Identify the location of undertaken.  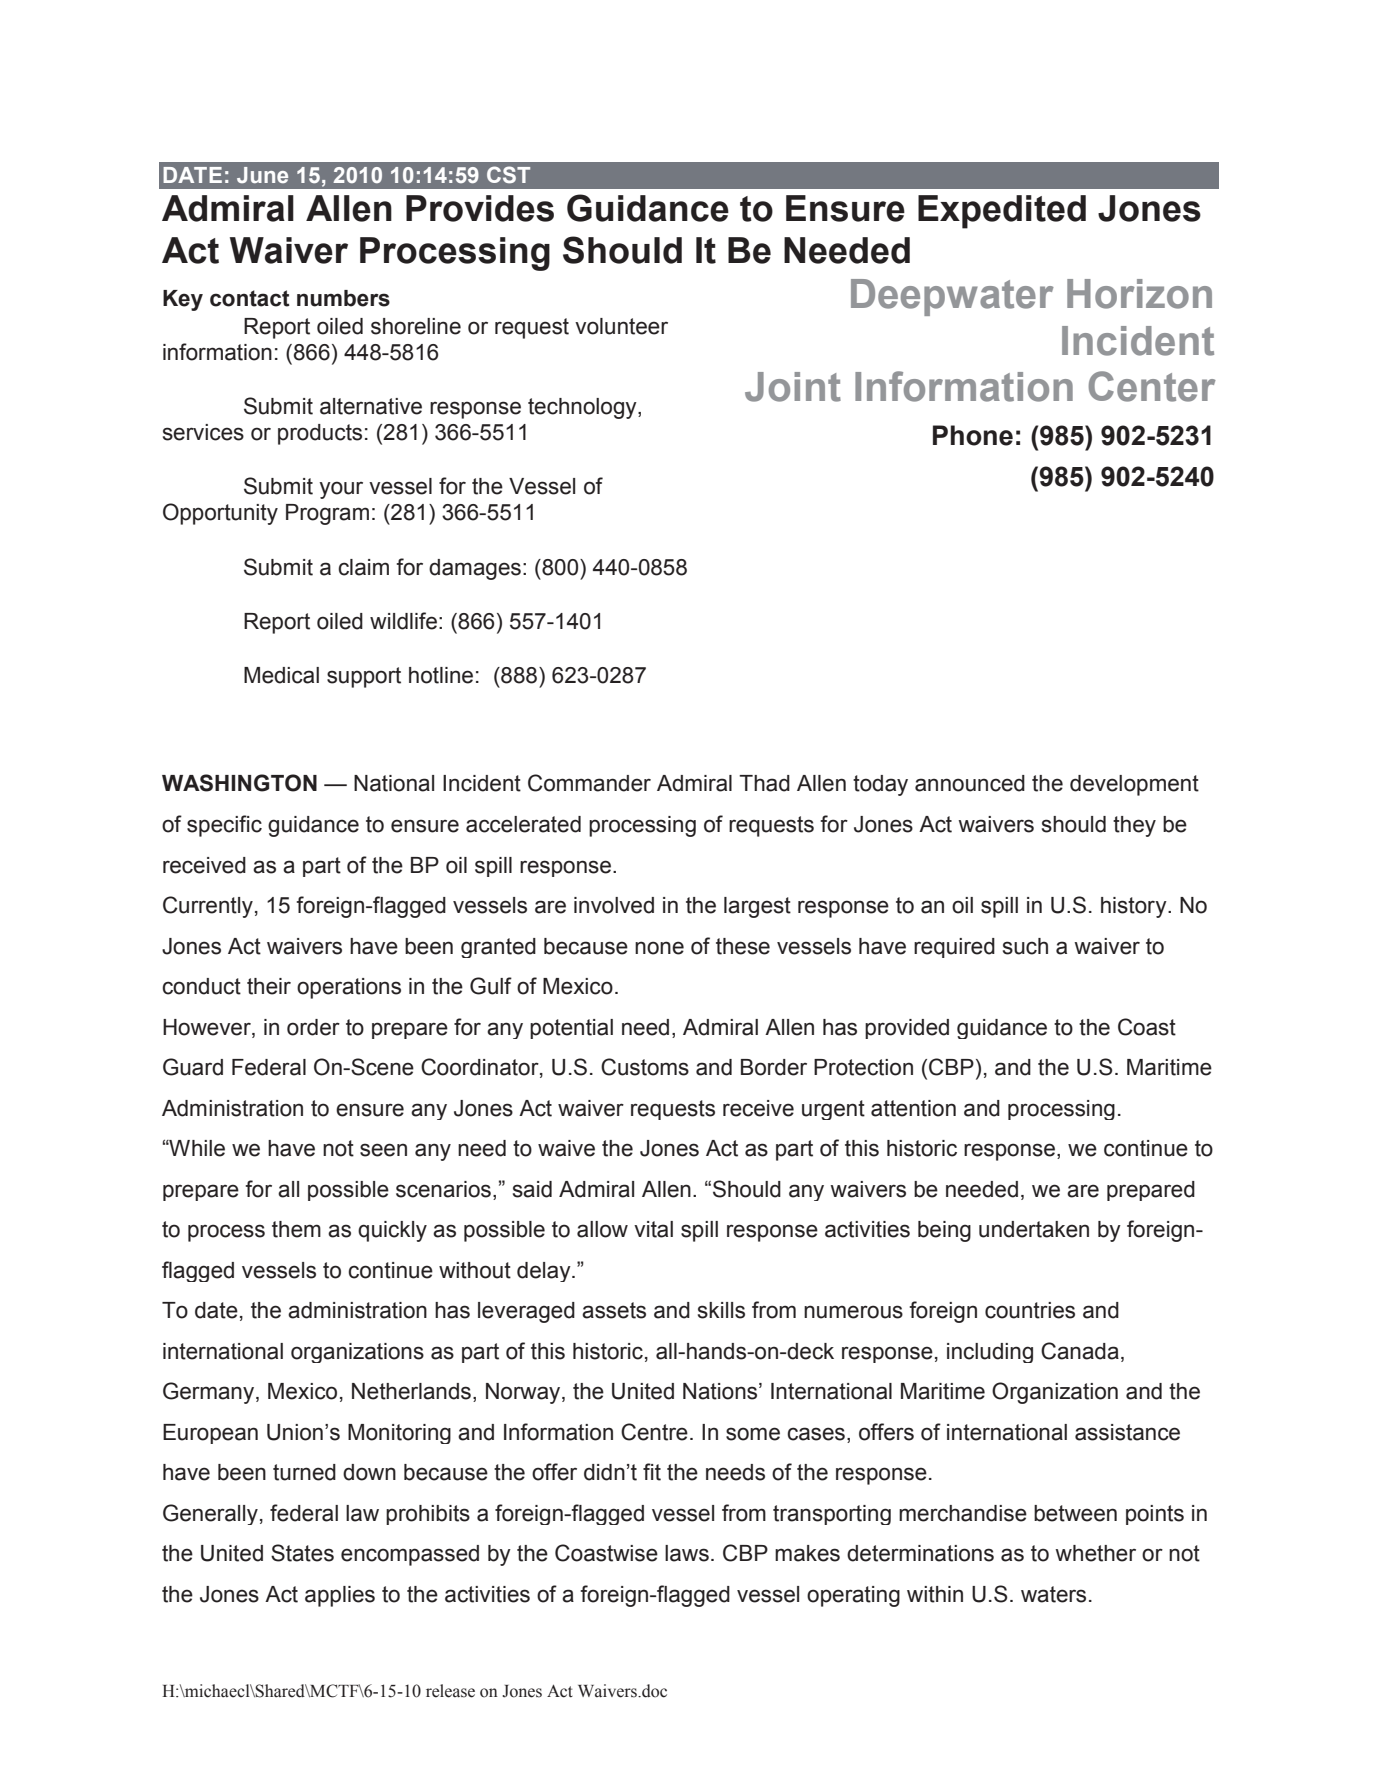
(1034, 1229).
